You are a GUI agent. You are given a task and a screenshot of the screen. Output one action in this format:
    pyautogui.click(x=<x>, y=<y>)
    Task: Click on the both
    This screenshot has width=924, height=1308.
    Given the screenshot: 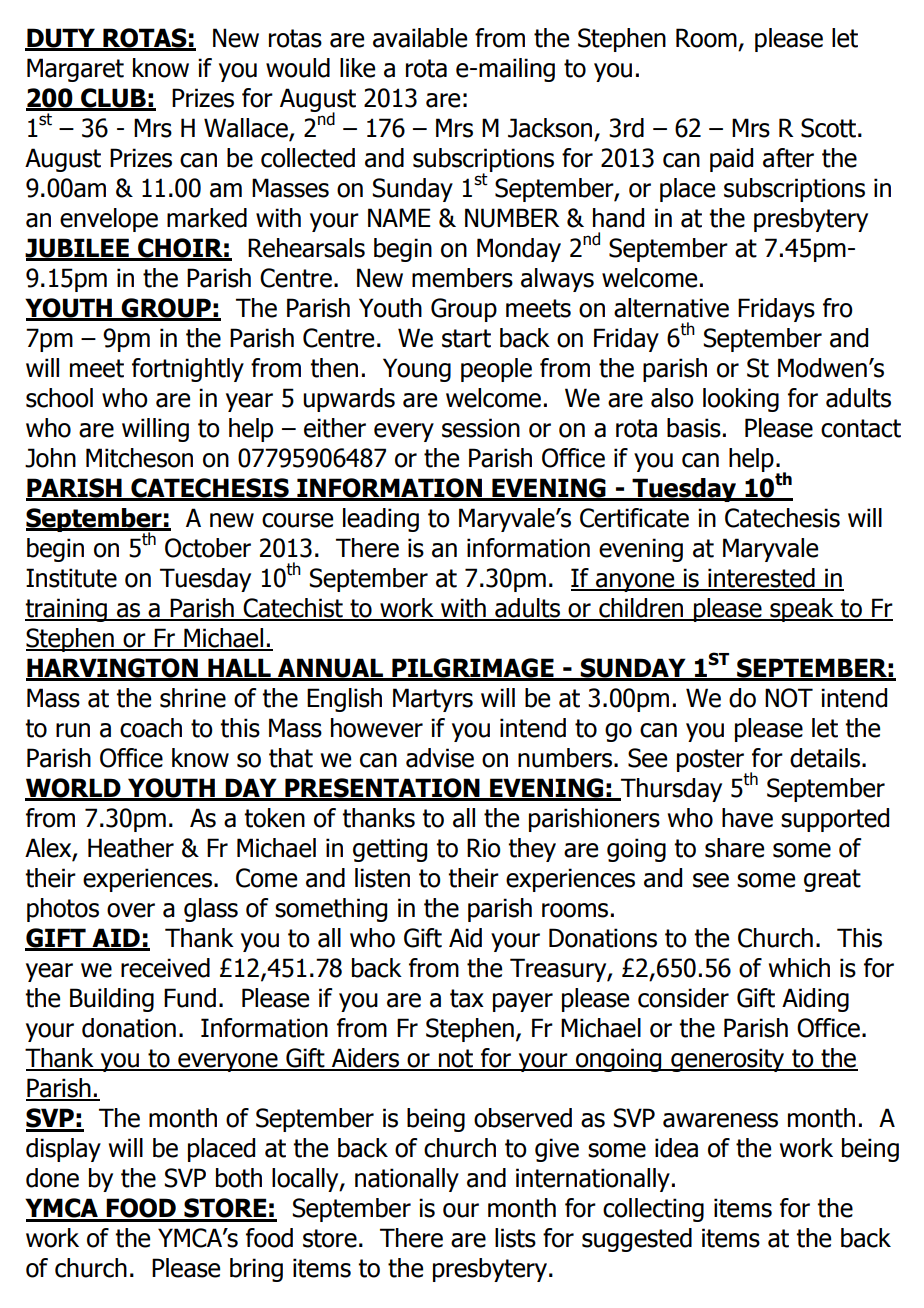 What is the action you would take?
    pyautogui.click(x=239, y=1178)
